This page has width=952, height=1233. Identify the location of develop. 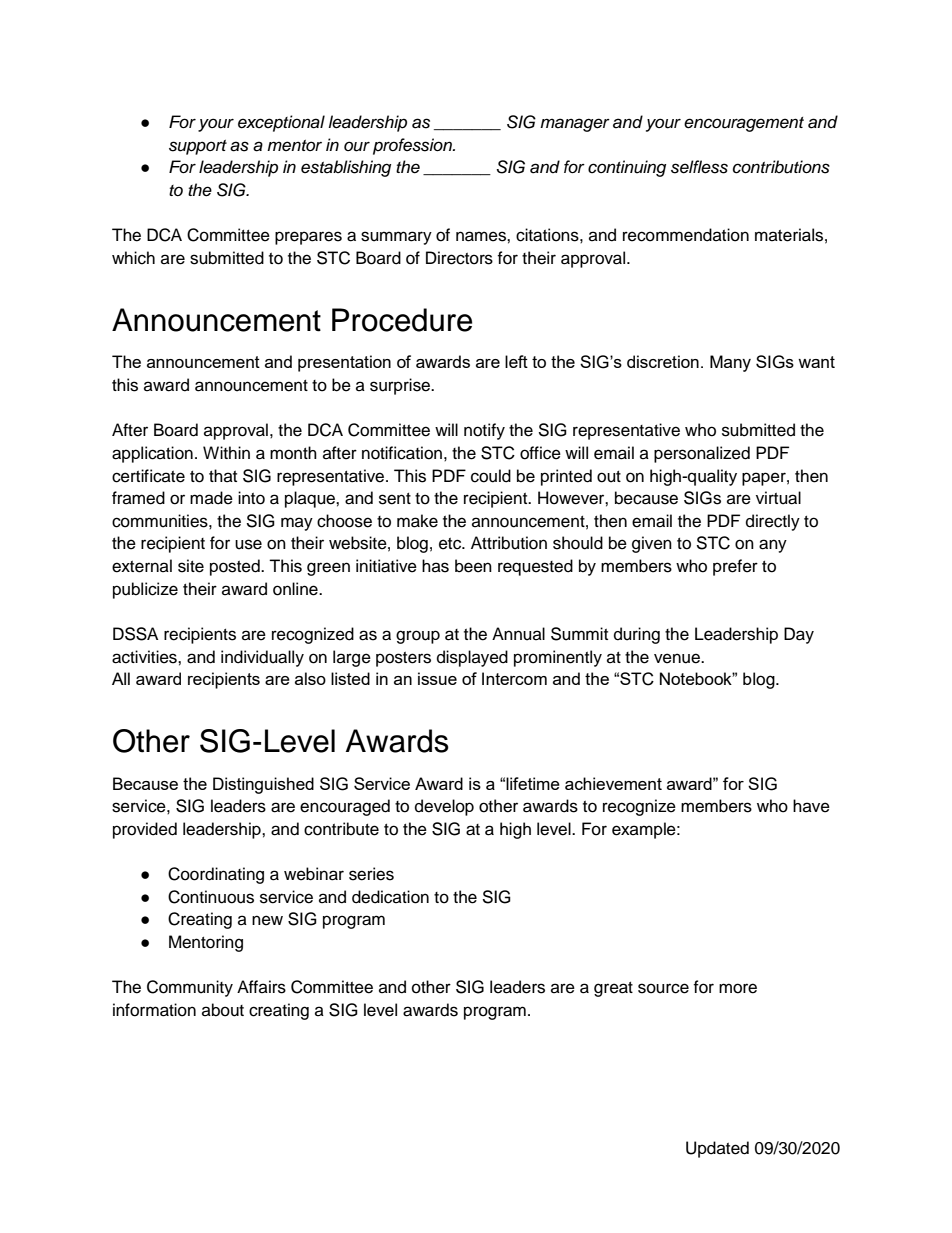
(444, 807).
